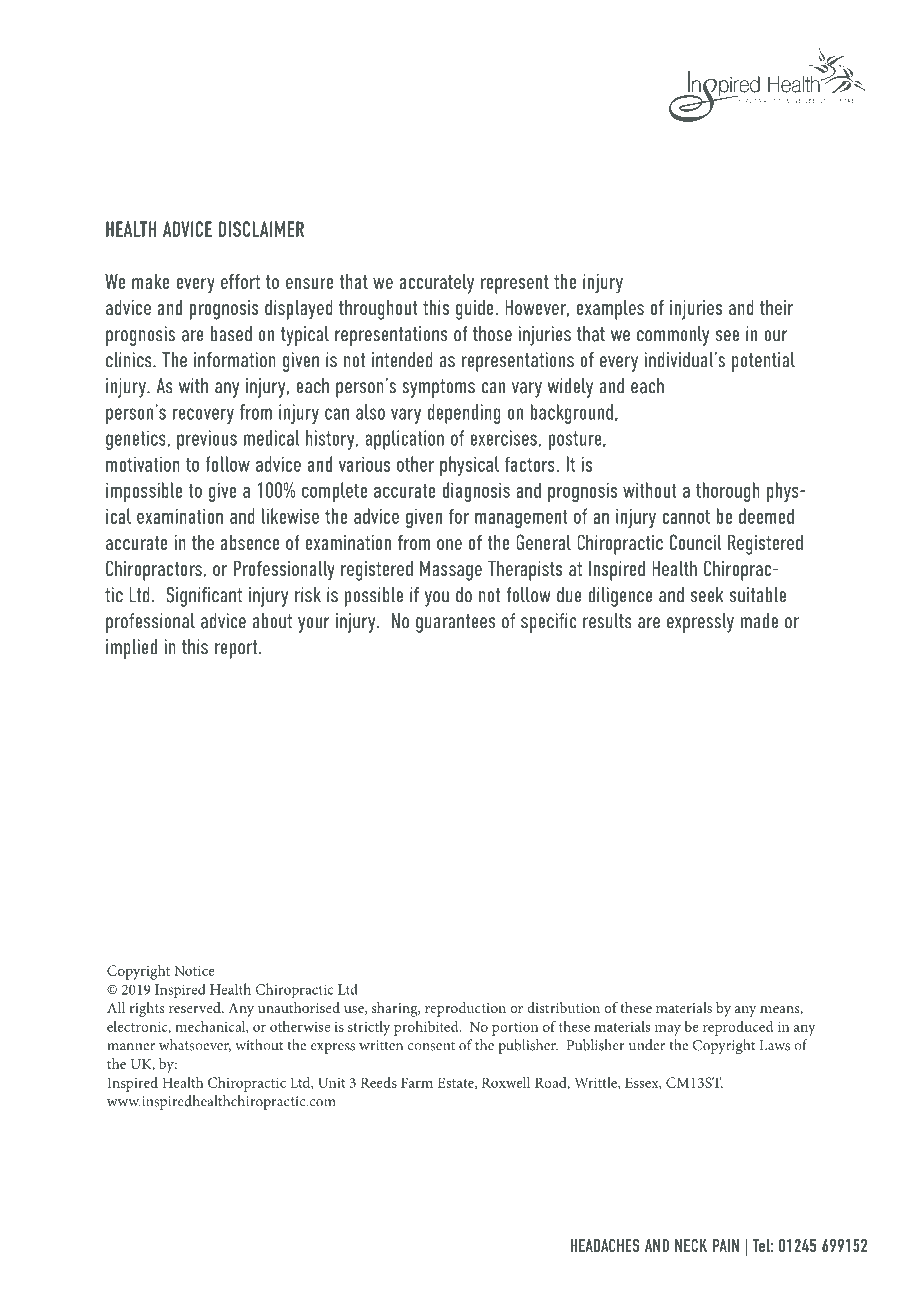  What do you see at coordinates (455, 623) in the page?
I see `guarantees` at bounding box center [455, 623].
